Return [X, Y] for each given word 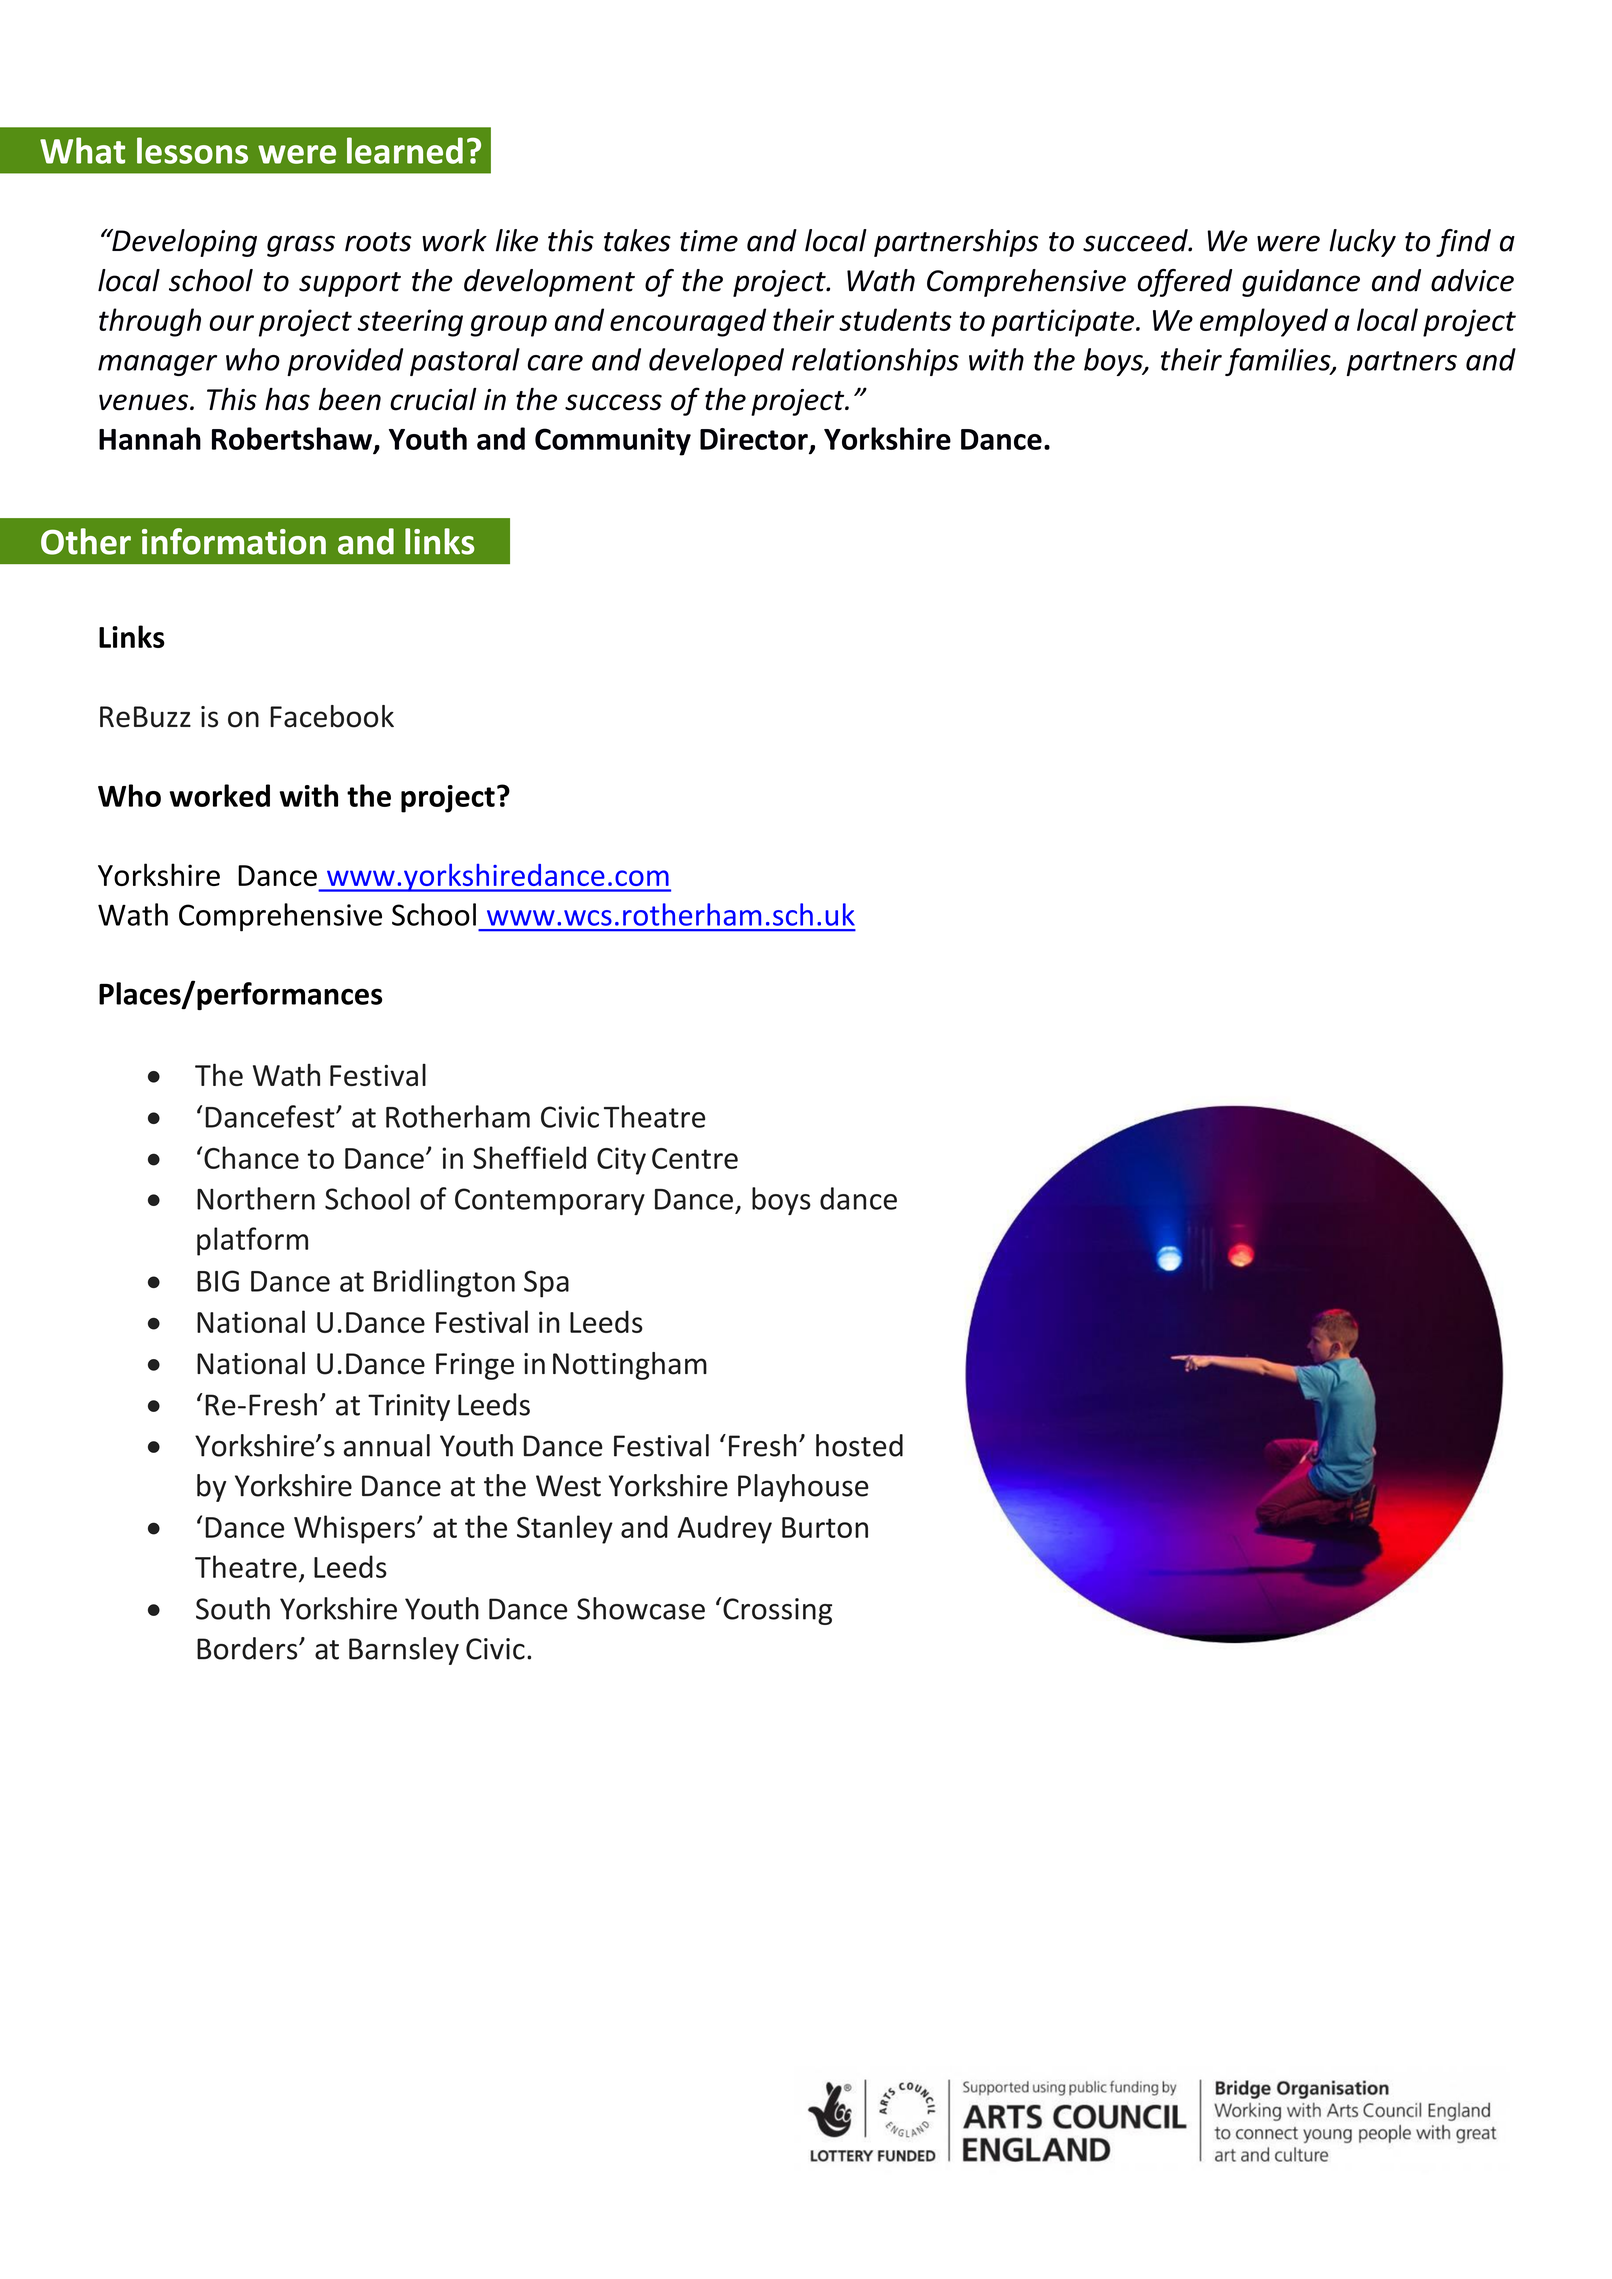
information [234, 541]
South [233, 1608]
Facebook [332, 716]
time [709, 241]
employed [1264, 322]
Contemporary [550, 1201]
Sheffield [529, 1157]
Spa [546, 1284]
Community [613, 442]
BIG [218, 1281]
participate [1064, 323]
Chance [251, 1157]
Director [755, 440]
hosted [859, 1445]
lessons [192, 150]
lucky [1362, 243]
